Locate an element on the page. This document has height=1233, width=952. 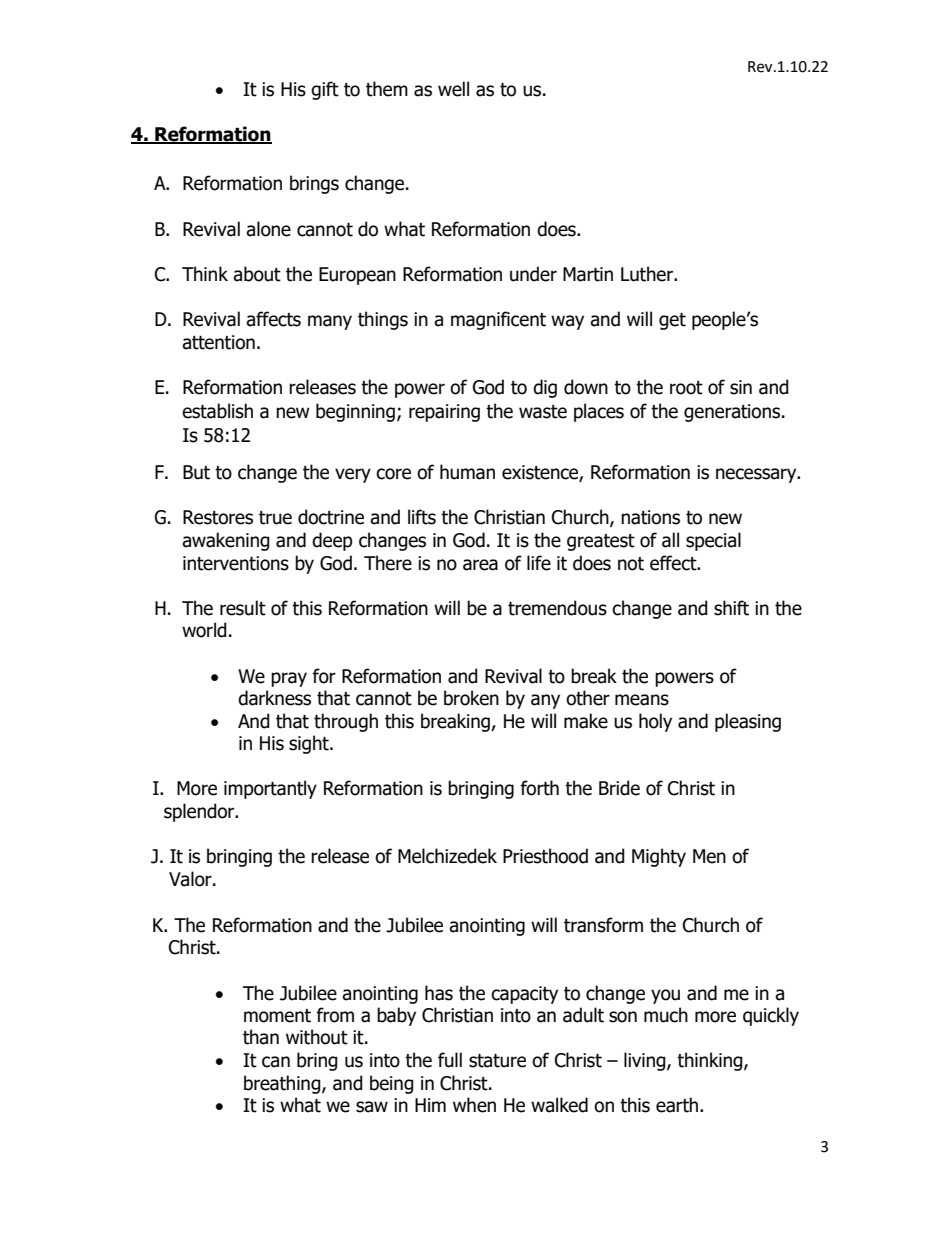
area is located at coordinates (480, 565).
